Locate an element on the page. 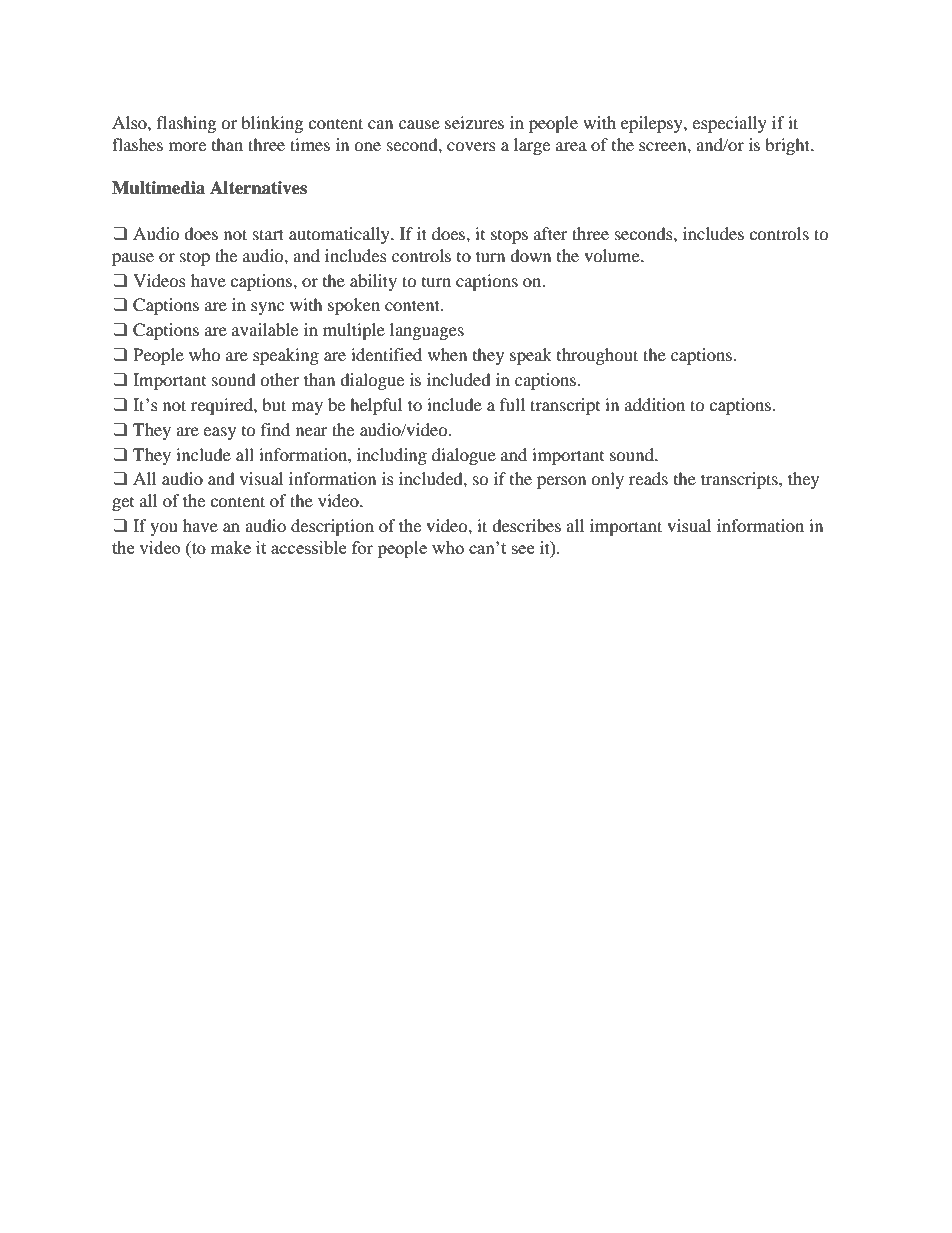 Image resolution: width=952 pixels, height=1233 pixels. make is located at coordinates (231, 547).
